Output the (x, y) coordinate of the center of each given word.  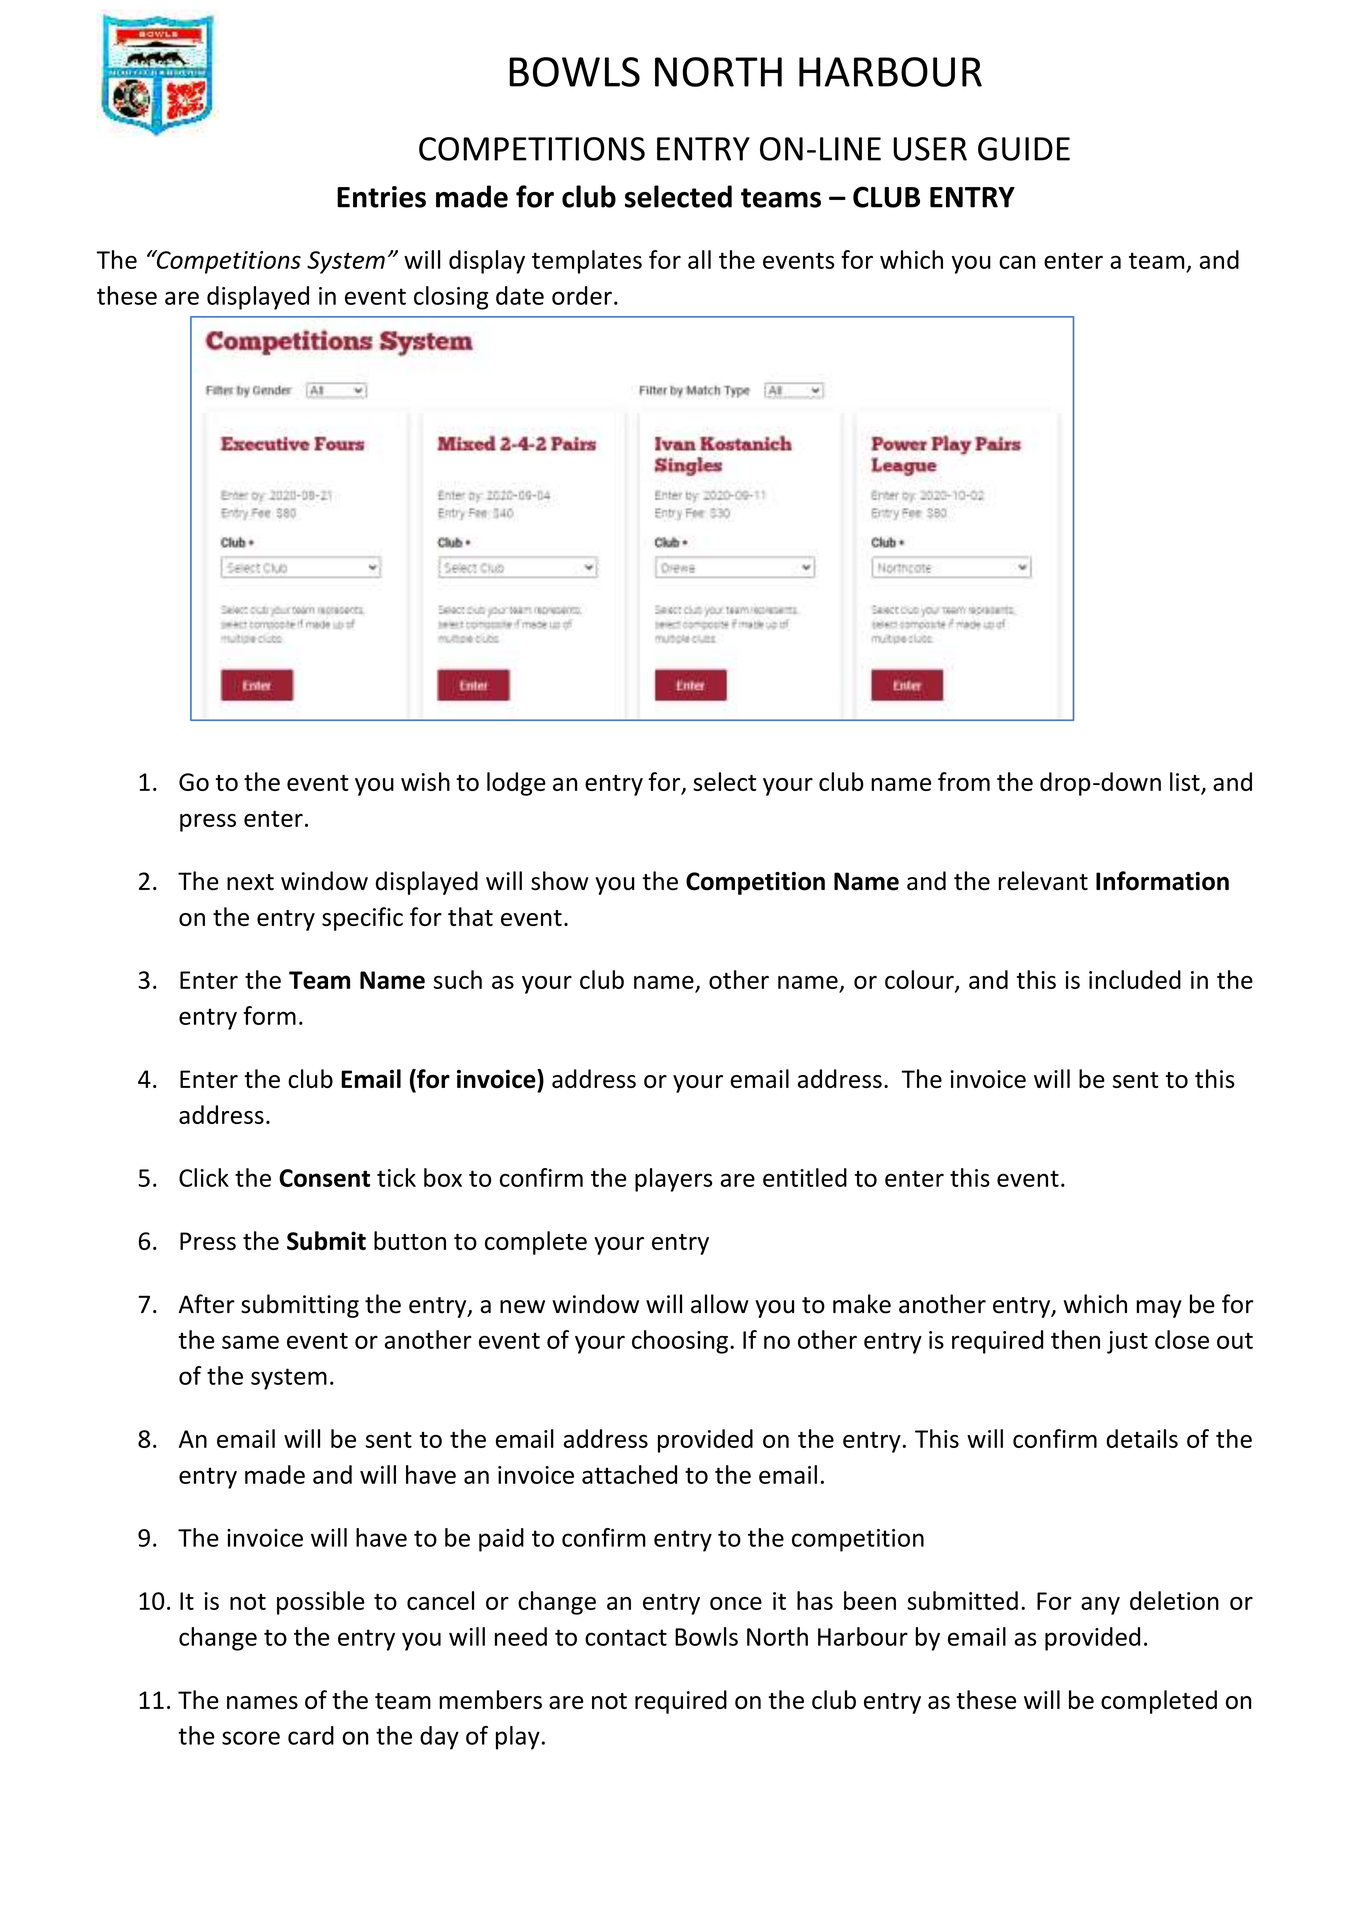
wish (425, 781)
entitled (805, 1177)
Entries (381, 197)
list (1186, 783)
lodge (516, 784)
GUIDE (1024, 149)
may (1159, 1309)
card (311, 1735)
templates (587, 262)
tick (396, 1177)
